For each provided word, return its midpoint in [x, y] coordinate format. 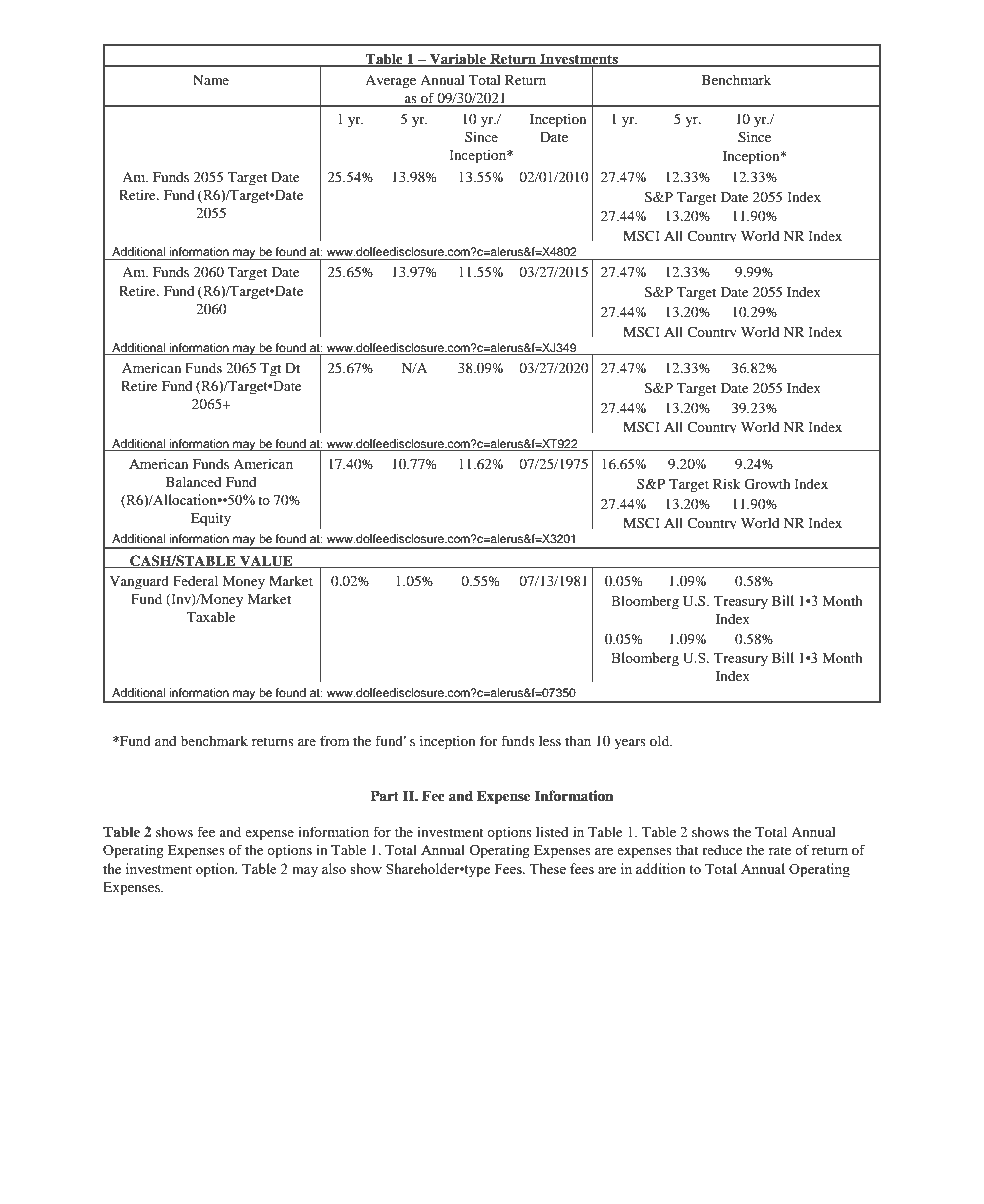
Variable [458, 60]
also [334, 868]
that [687, 850]
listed [552, 832]
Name [211, 80]
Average [390, 82]
